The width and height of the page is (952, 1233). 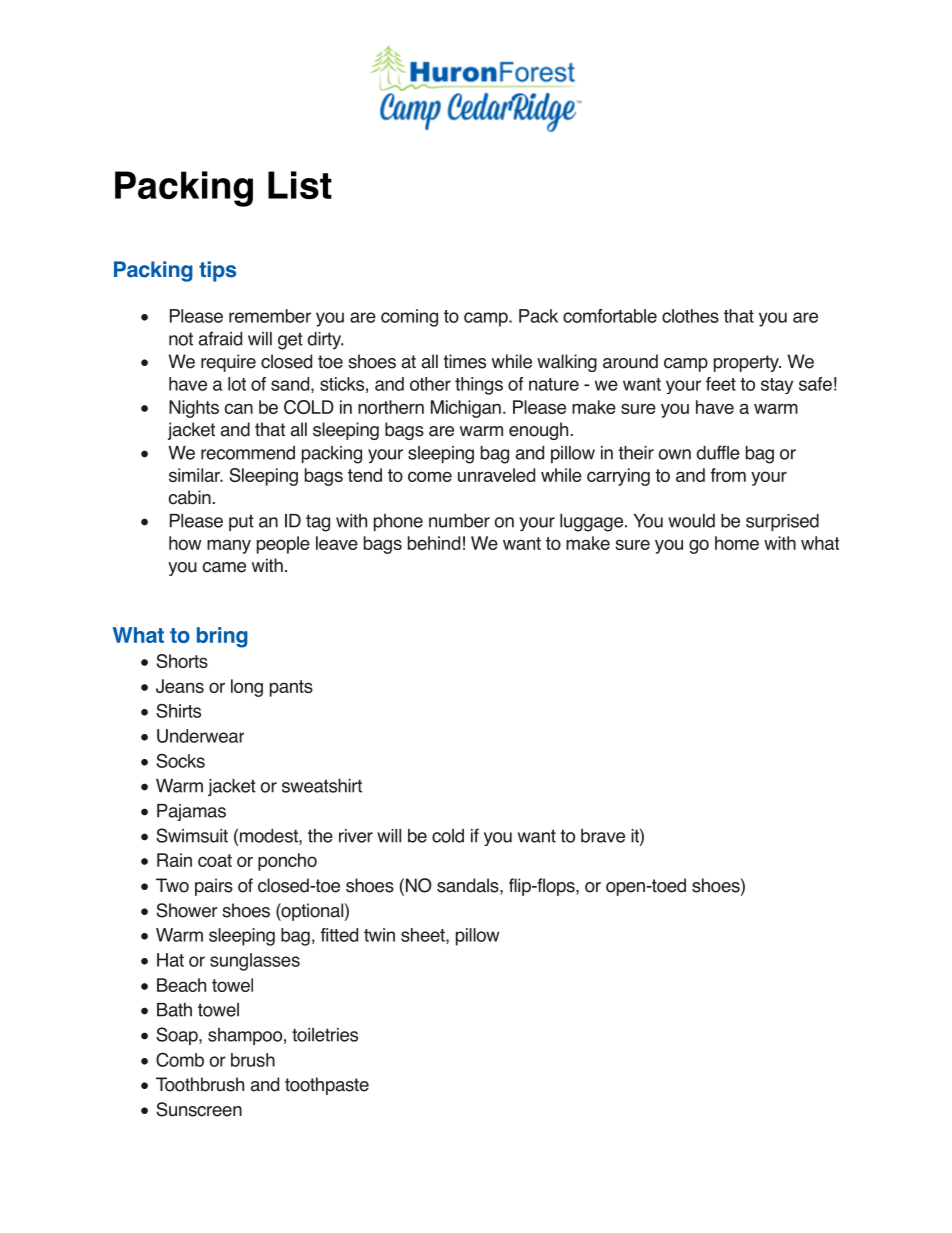 What do you see at coordinates (737, 543) in the page?
I see `home` at bounding box center [737, 543].
